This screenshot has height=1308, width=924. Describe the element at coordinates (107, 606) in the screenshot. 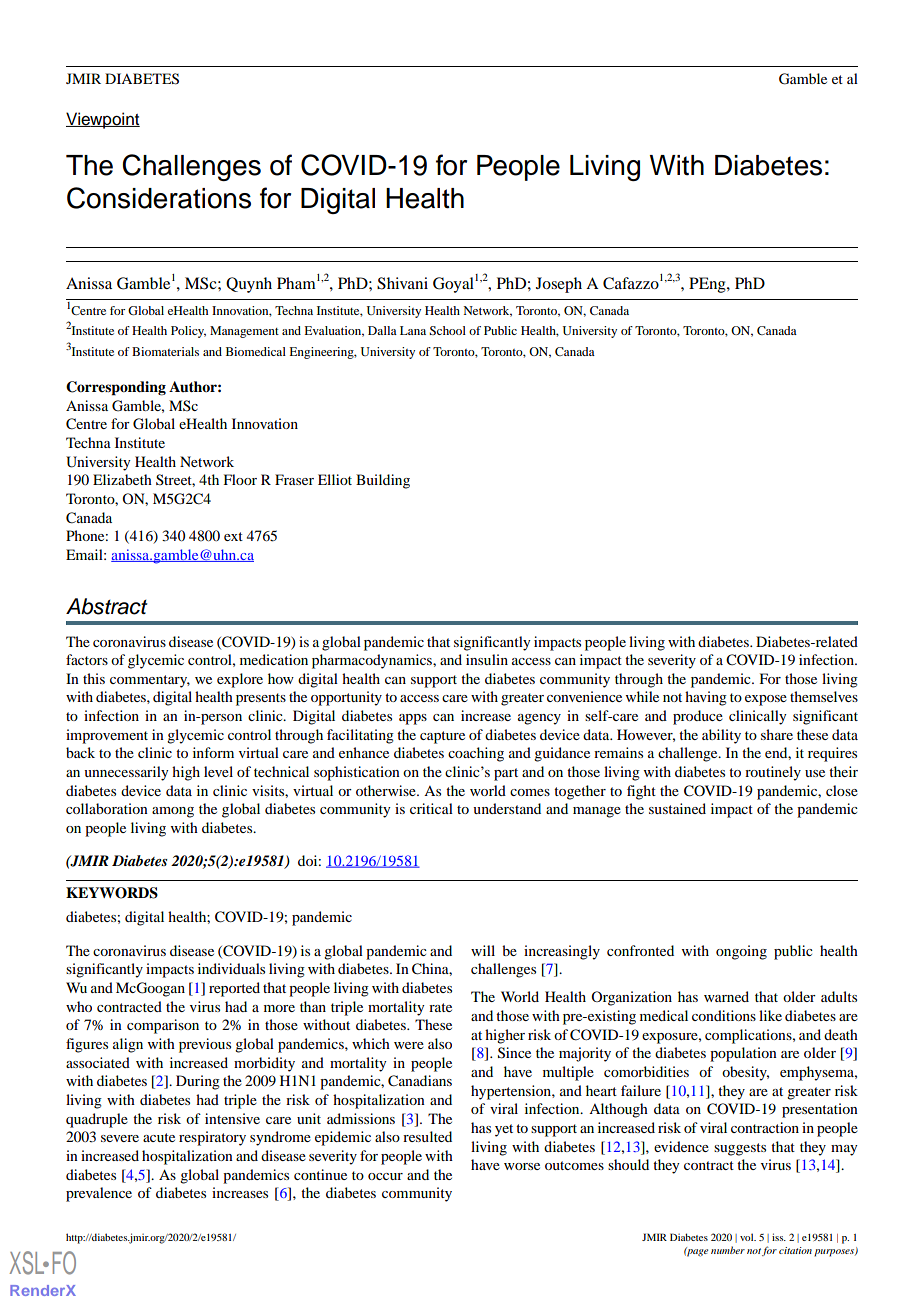

I see `Abstract` at that location.
